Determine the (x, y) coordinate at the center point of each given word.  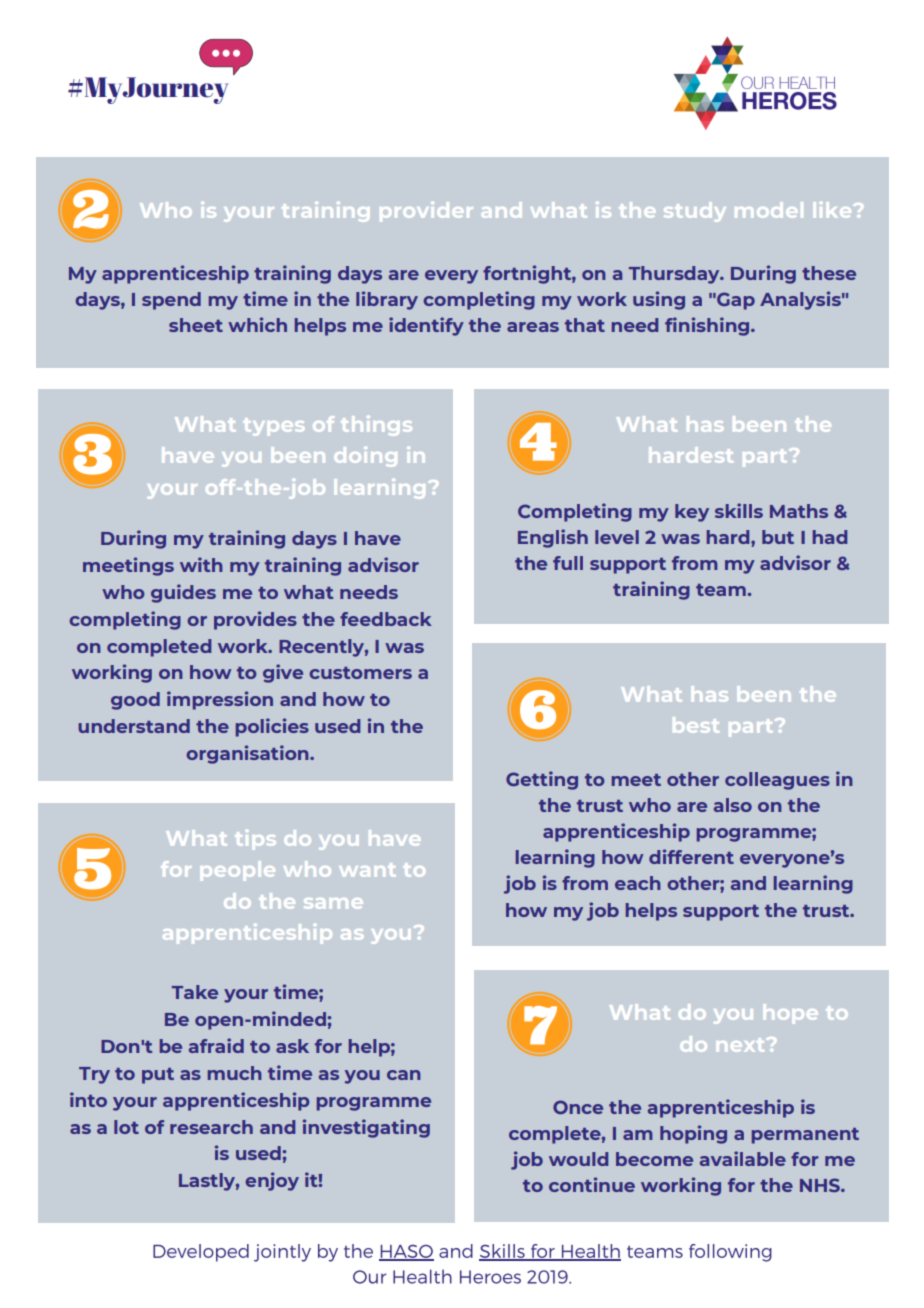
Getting (542, 780)
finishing (708, 326)
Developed (201, 1253)
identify (426, 326)
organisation (248, 754)
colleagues (777, 781)
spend (171, 301)
